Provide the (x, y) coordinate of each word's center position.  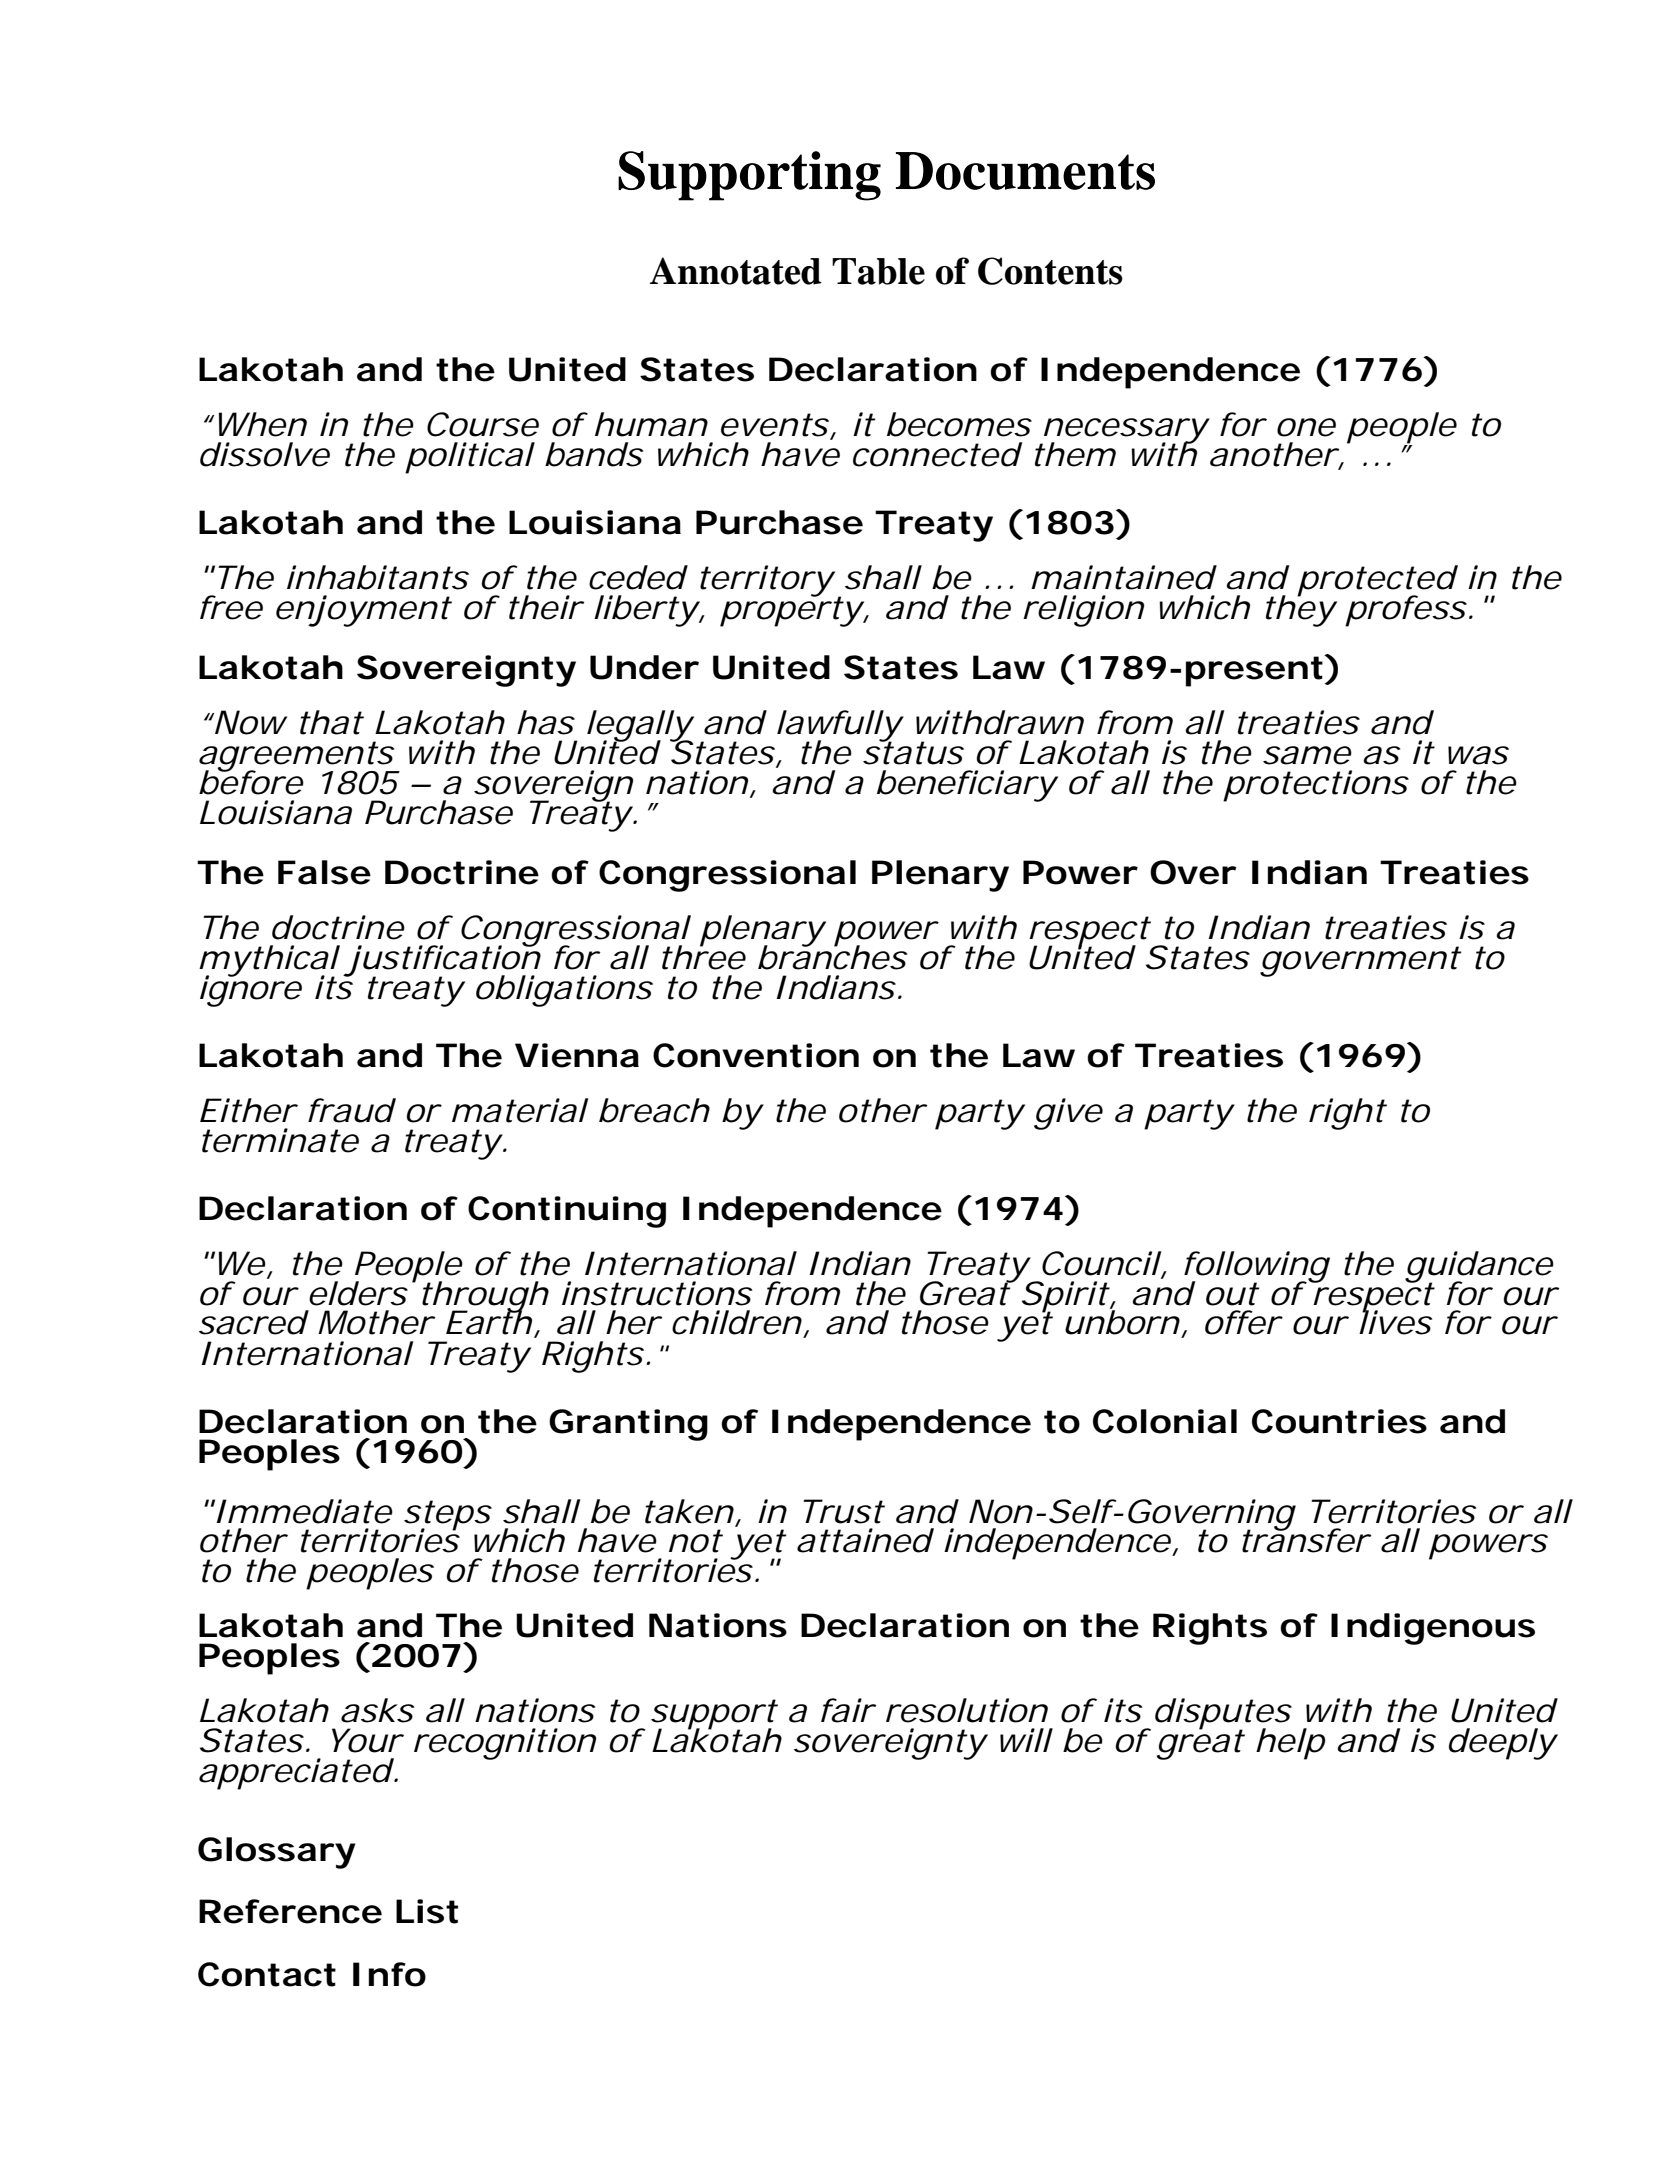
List (427, 1911)
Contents (1050, 271)
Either (248, 1110)
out (1232, 1294)
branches (832, 956)
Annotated (736, 271)
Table (878, 271)
